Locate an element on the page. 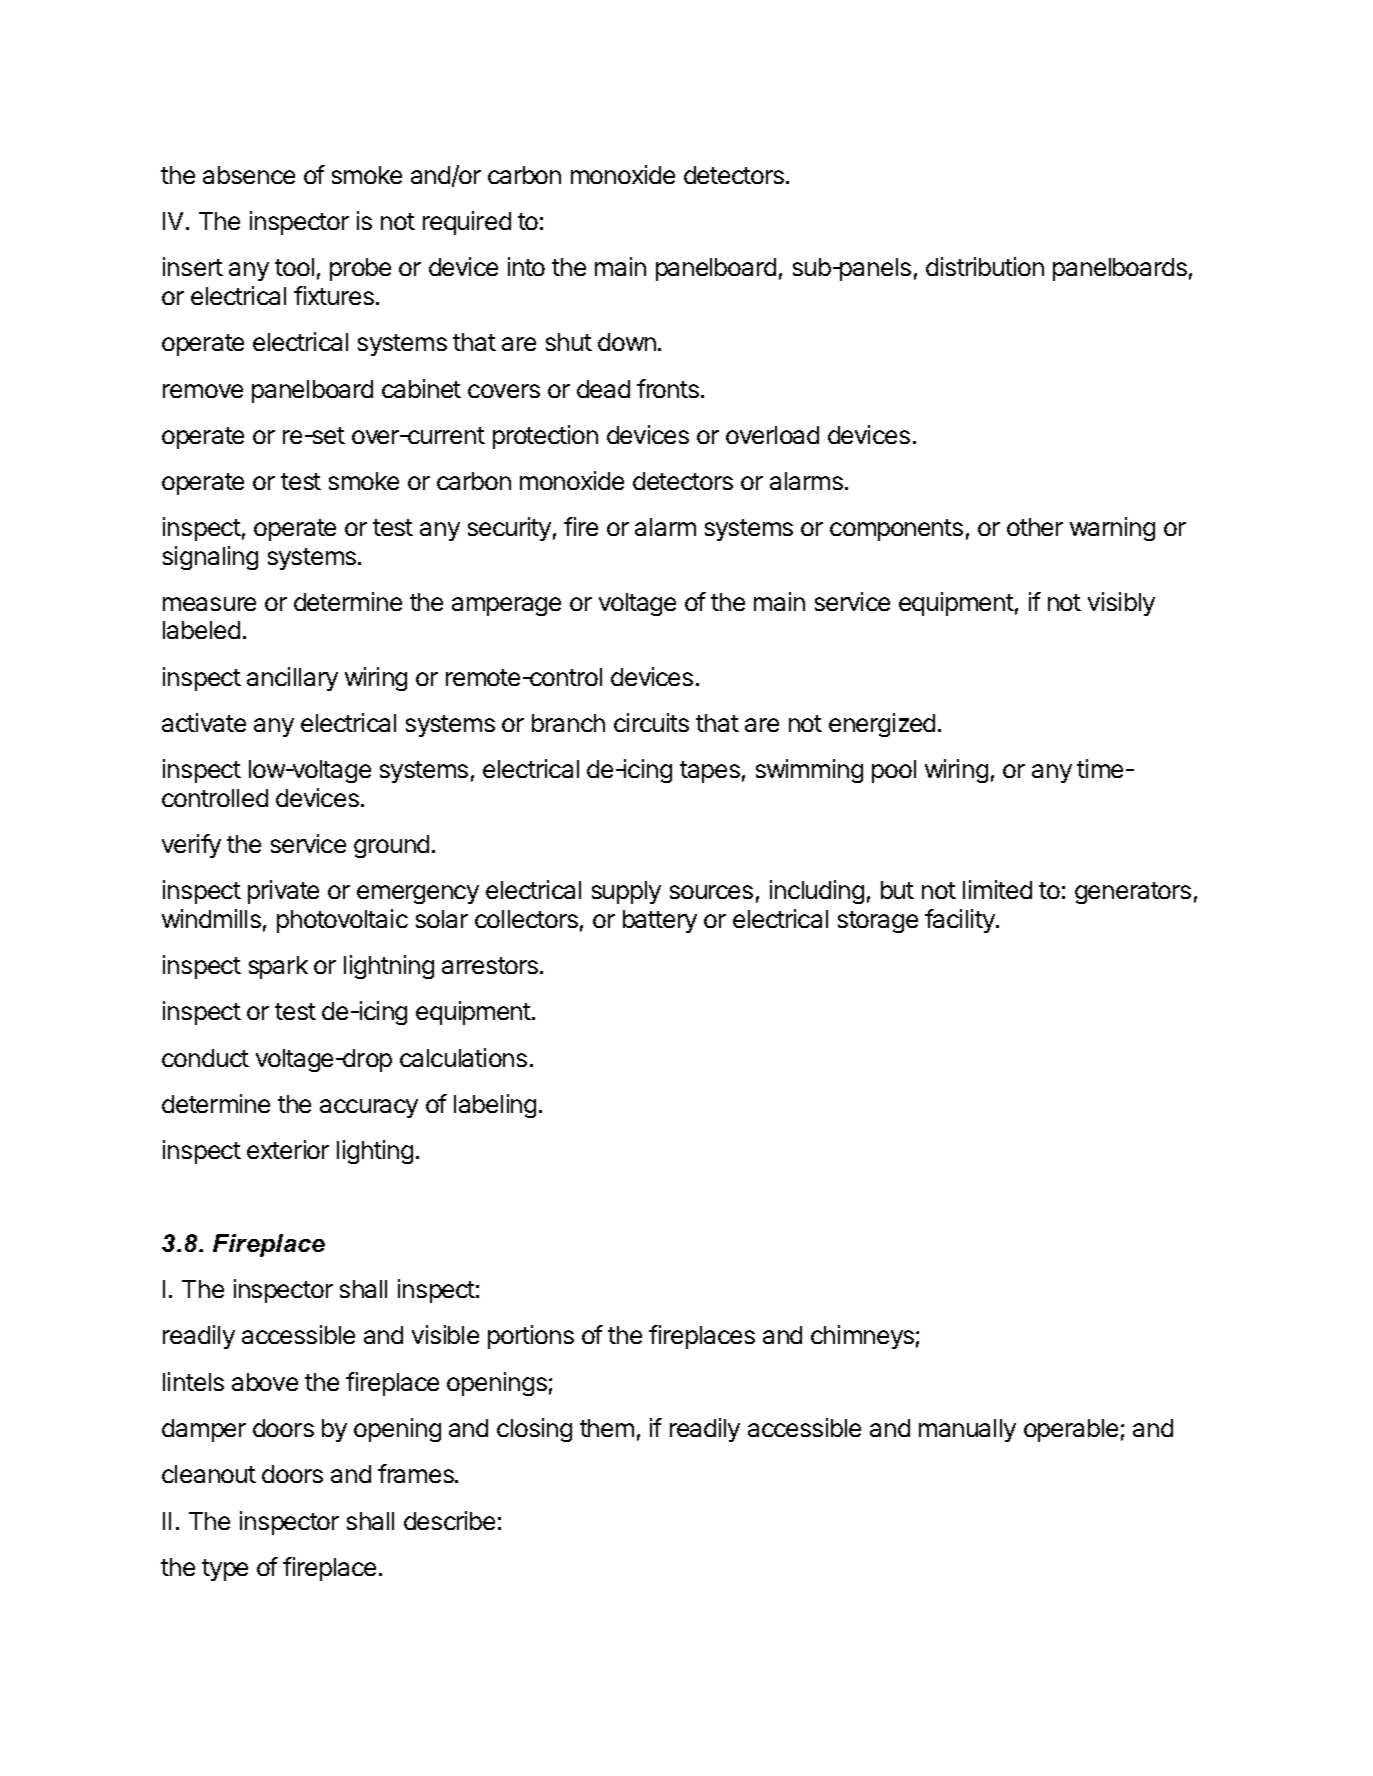  amperage is located at coordinates (506, 606).
